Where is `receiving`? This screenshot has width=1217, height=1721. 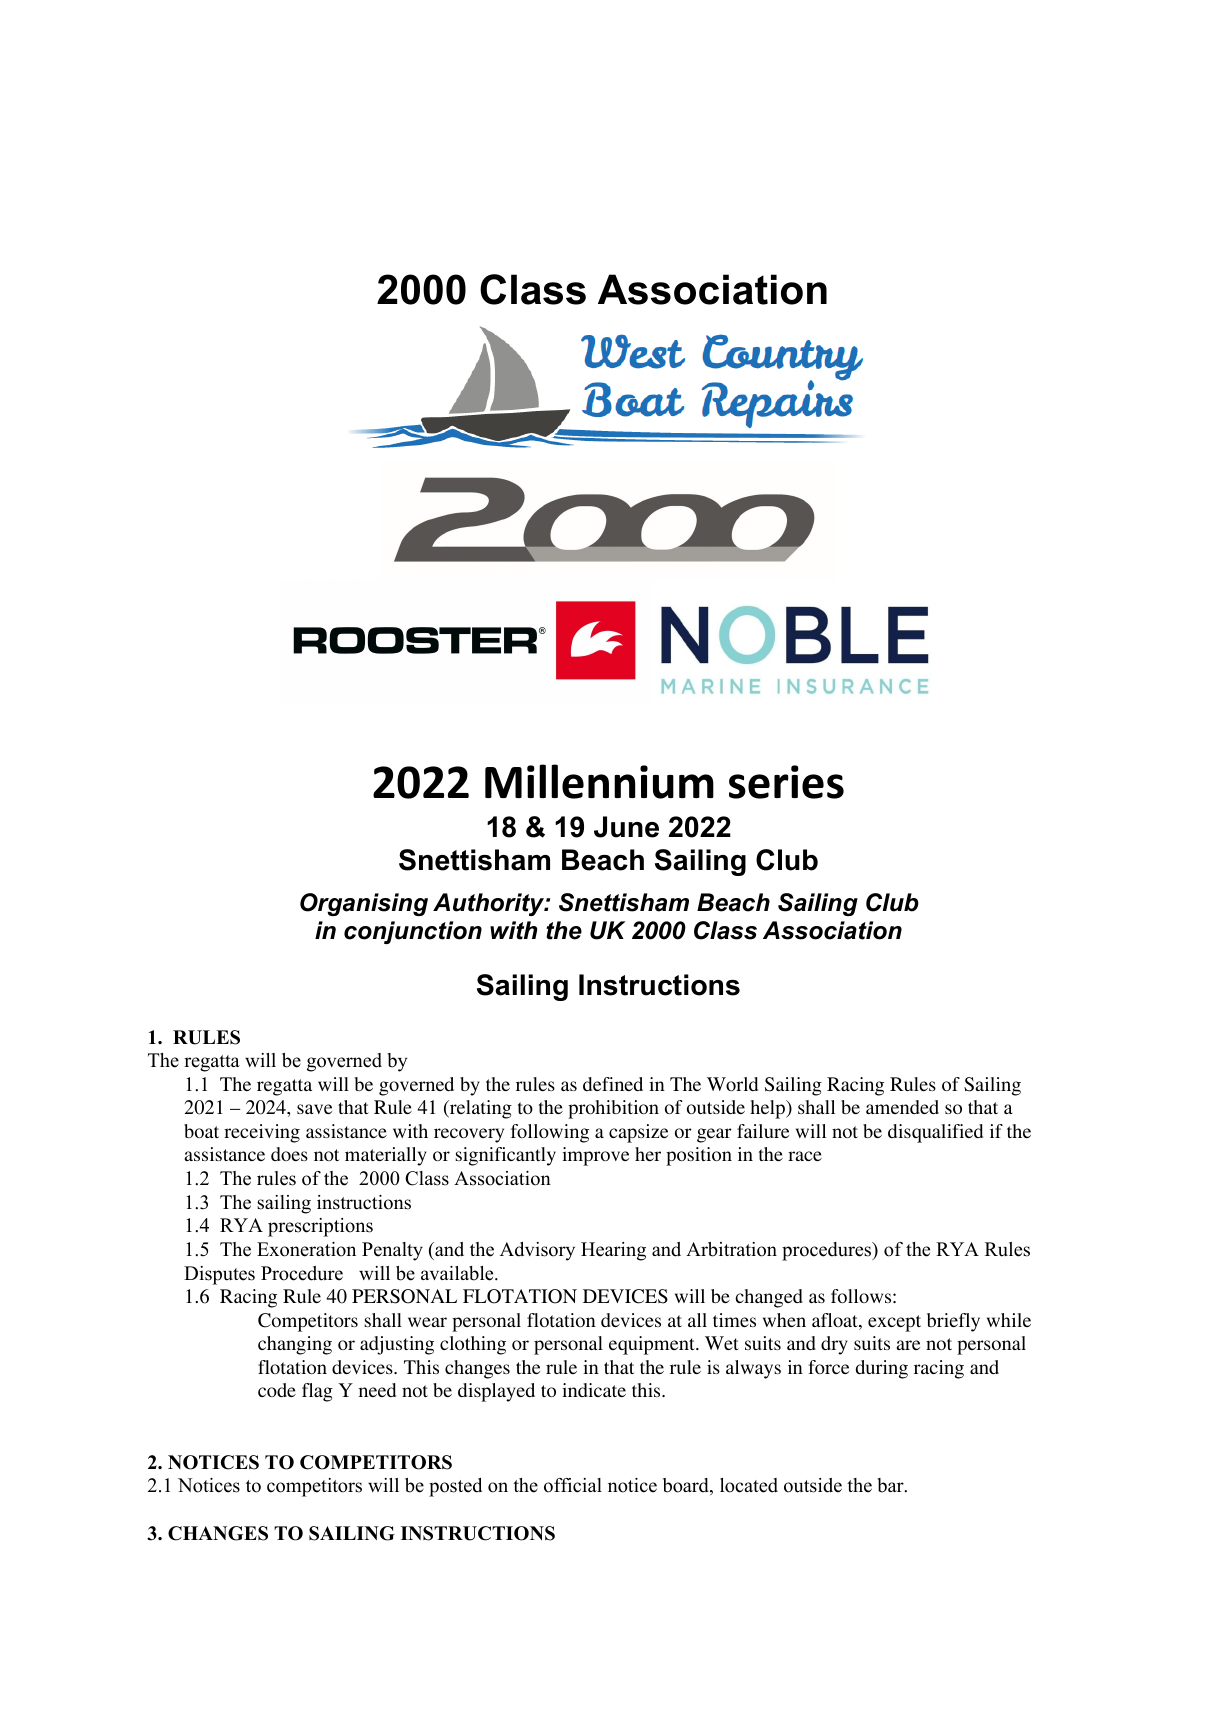 receiving is located at coordinates (262, 1133).
